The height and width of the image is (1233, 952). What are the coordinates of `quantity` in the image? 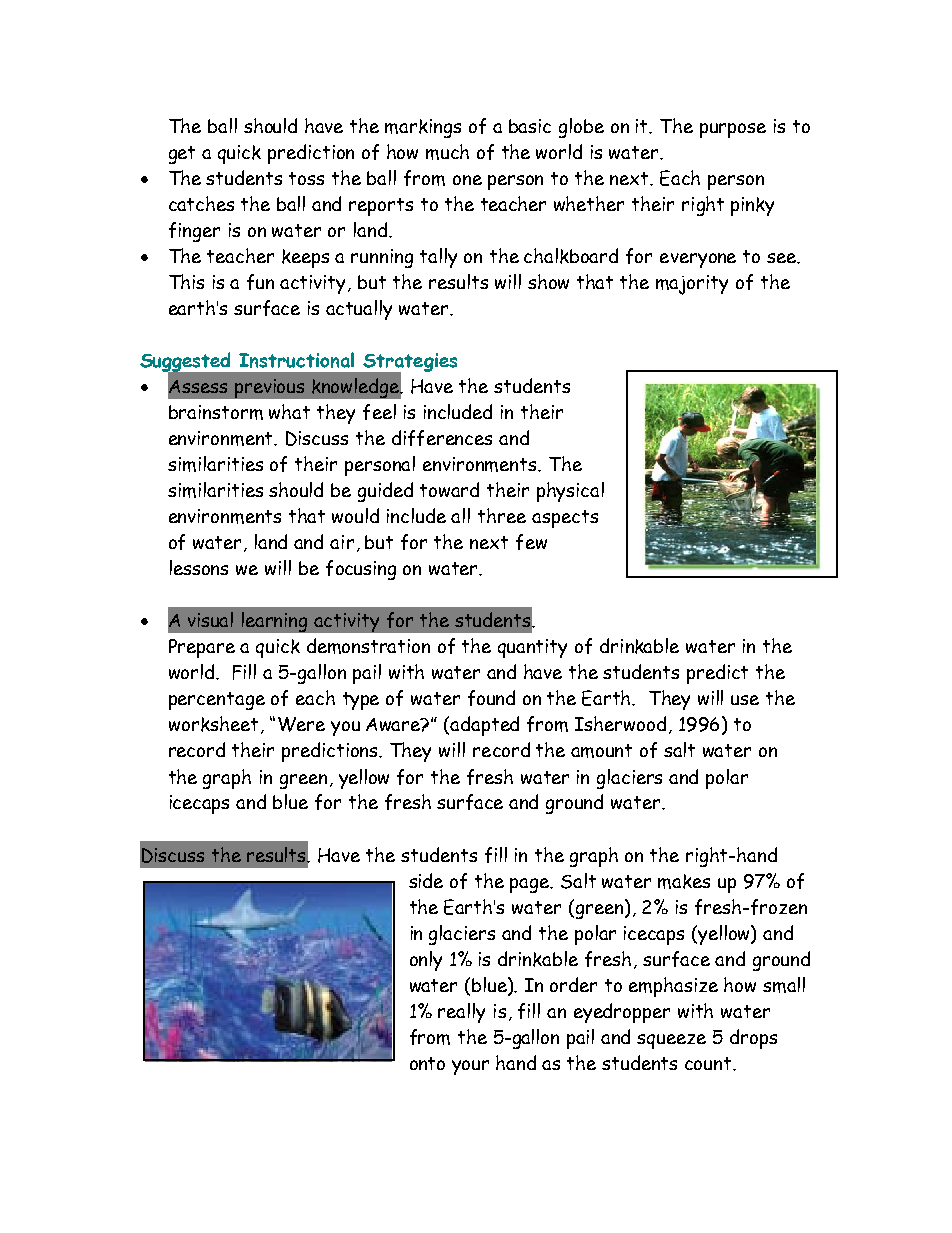 It's located at (532, 648).
